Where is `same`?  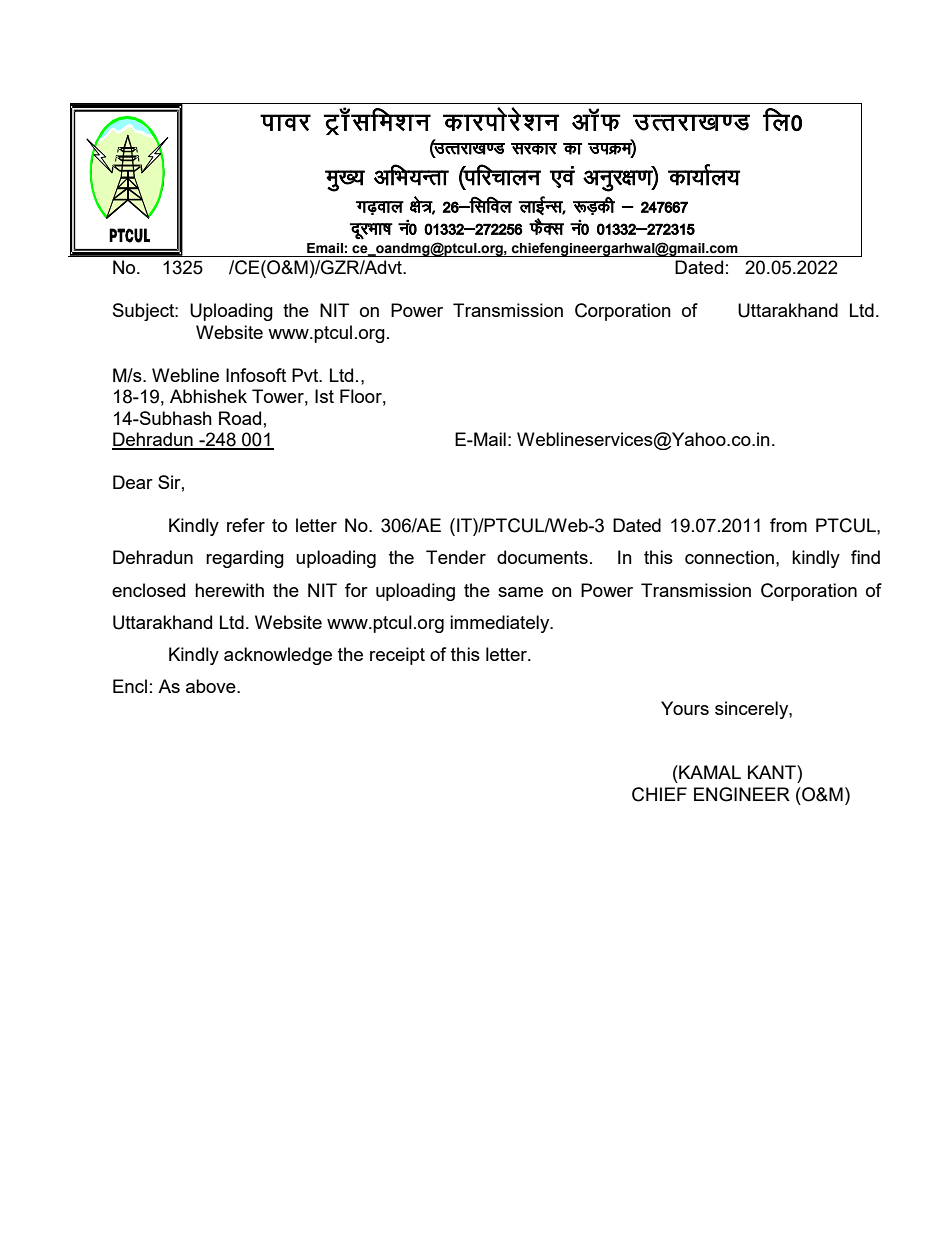 same is located at coordinates (520, 592).
